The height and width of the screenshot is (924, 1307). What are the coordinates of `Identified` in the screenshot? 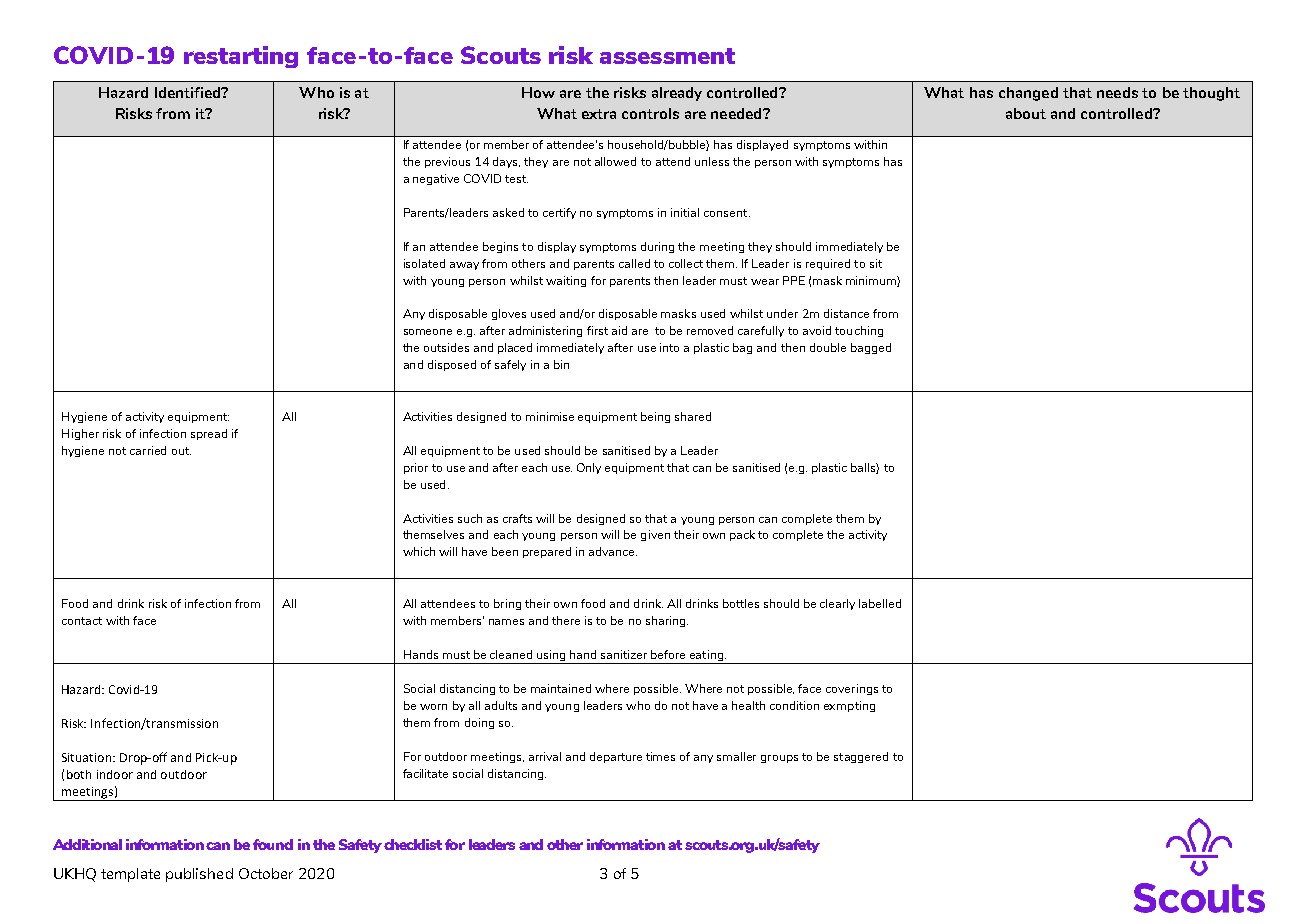 It's located at (189, 92).
